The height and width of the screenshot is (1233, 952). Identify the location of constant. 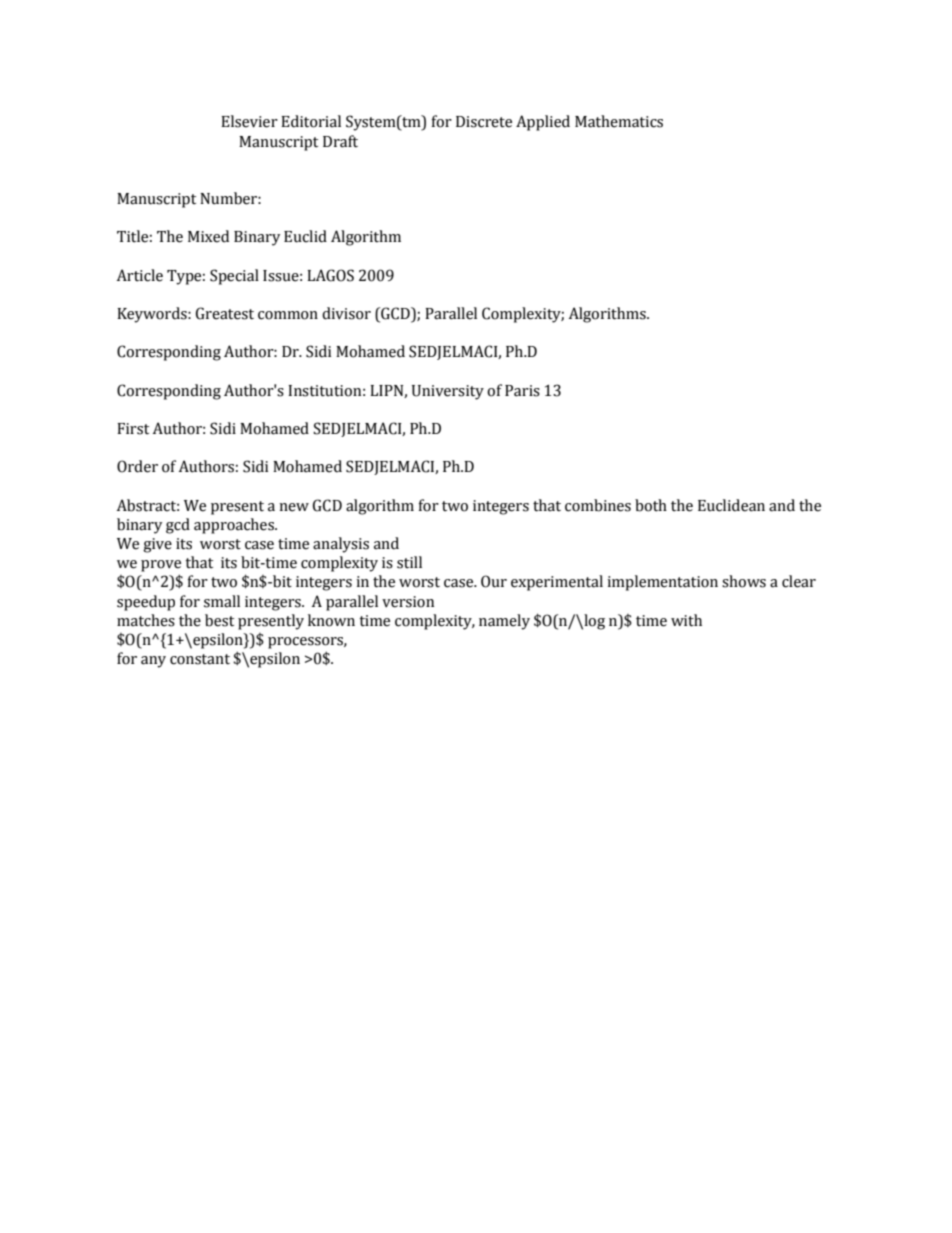
(200, 659).
